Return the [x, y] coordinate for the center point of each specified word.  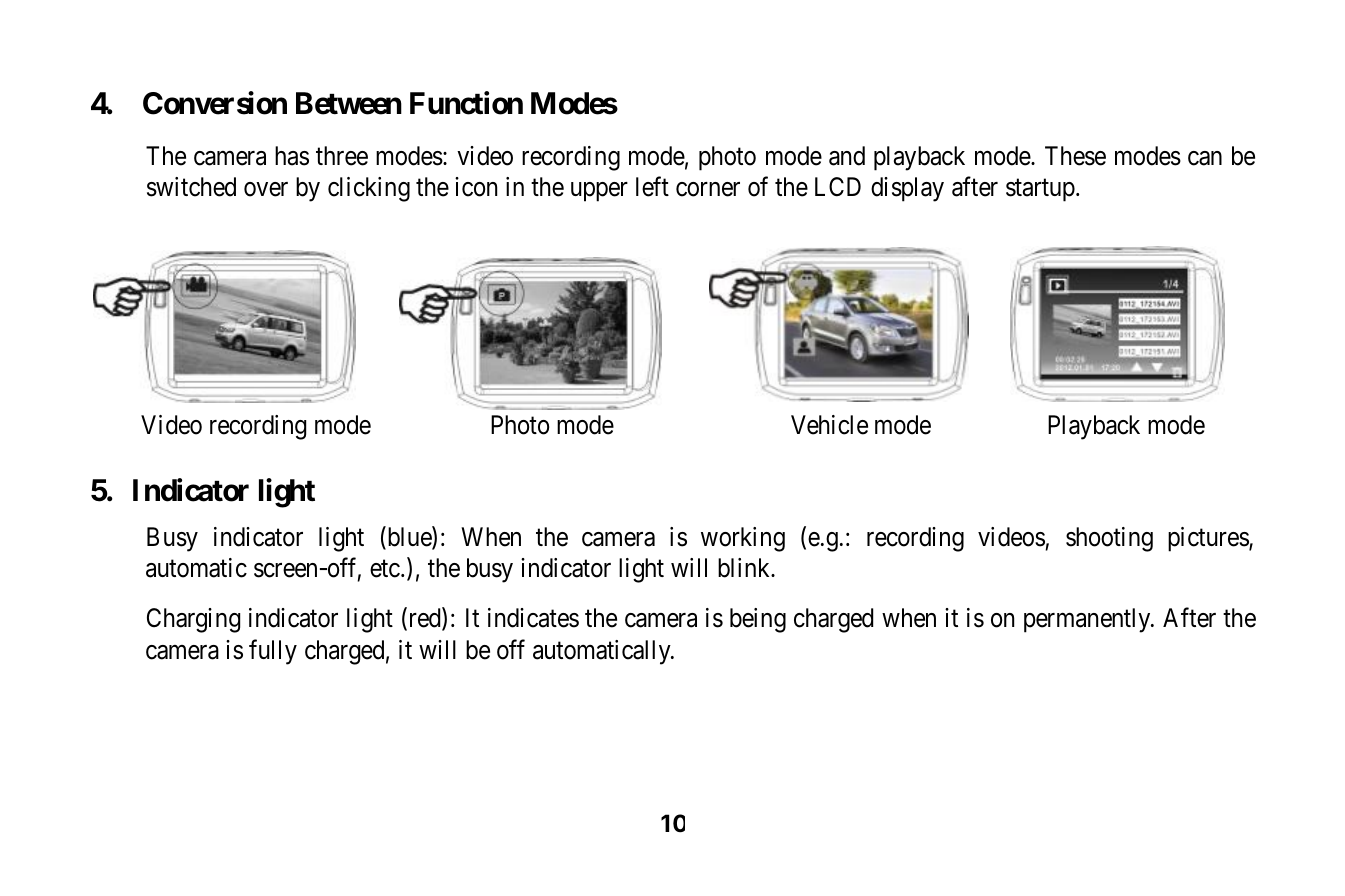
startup [1040, 190]
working [743, 539]
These [1075, 156]
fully [273, 652]
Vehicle [829, 425]
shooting [1109, 539]
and [847, 156]
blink [745, 568]
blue [409, 537]
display [907, 189]
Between [349, 103]
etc [385, 569]
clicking [369, 189]
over [266, 189]
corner [708, 189]
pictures [1209, 539]
